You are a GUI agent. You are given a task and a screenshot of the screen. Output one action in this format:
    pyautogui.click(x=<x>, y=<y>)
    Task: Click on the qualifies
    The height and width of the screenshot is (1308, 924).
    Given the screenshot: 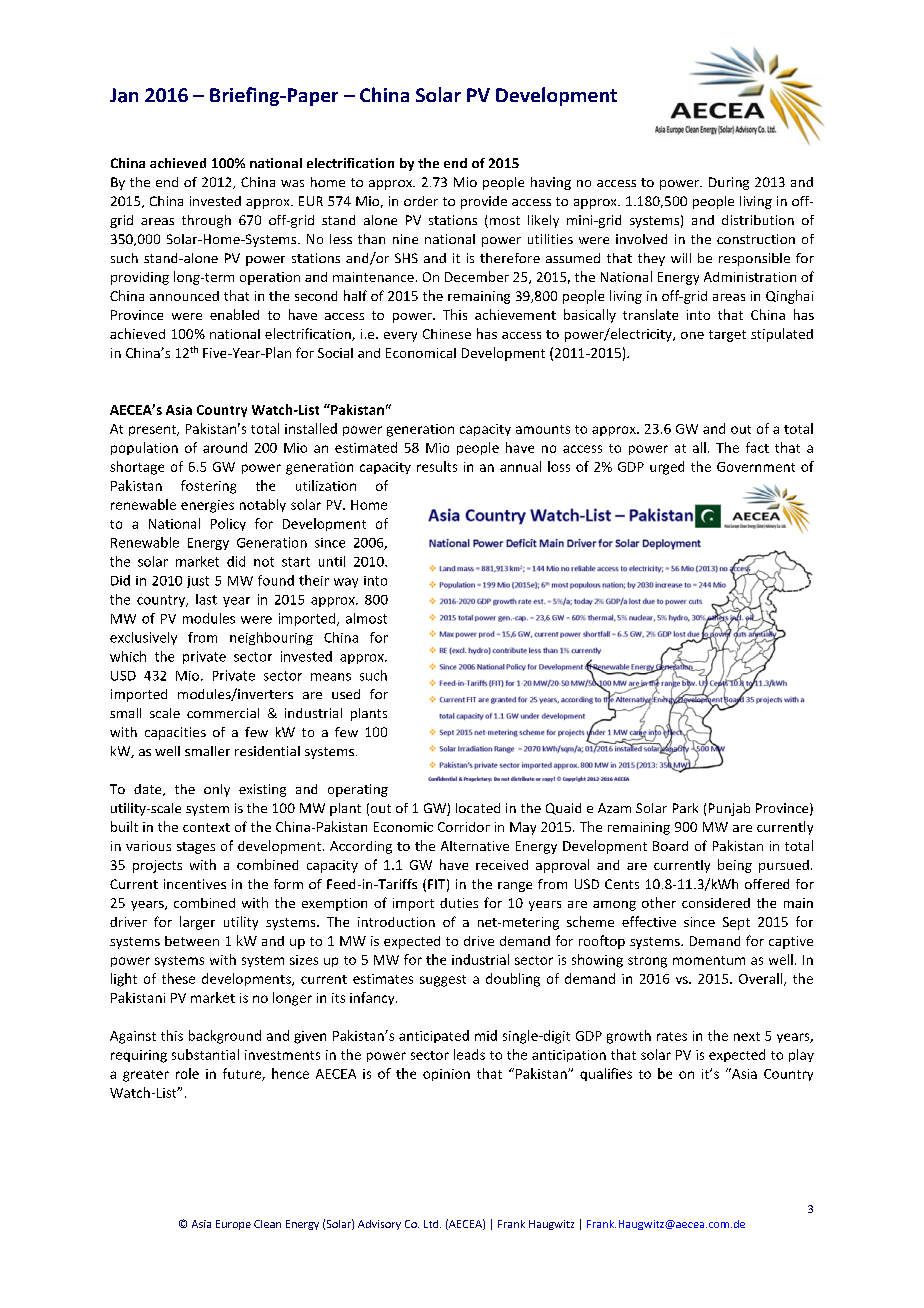 What is the action you would take?
    pyautogui.click(x=606, y=1074)
